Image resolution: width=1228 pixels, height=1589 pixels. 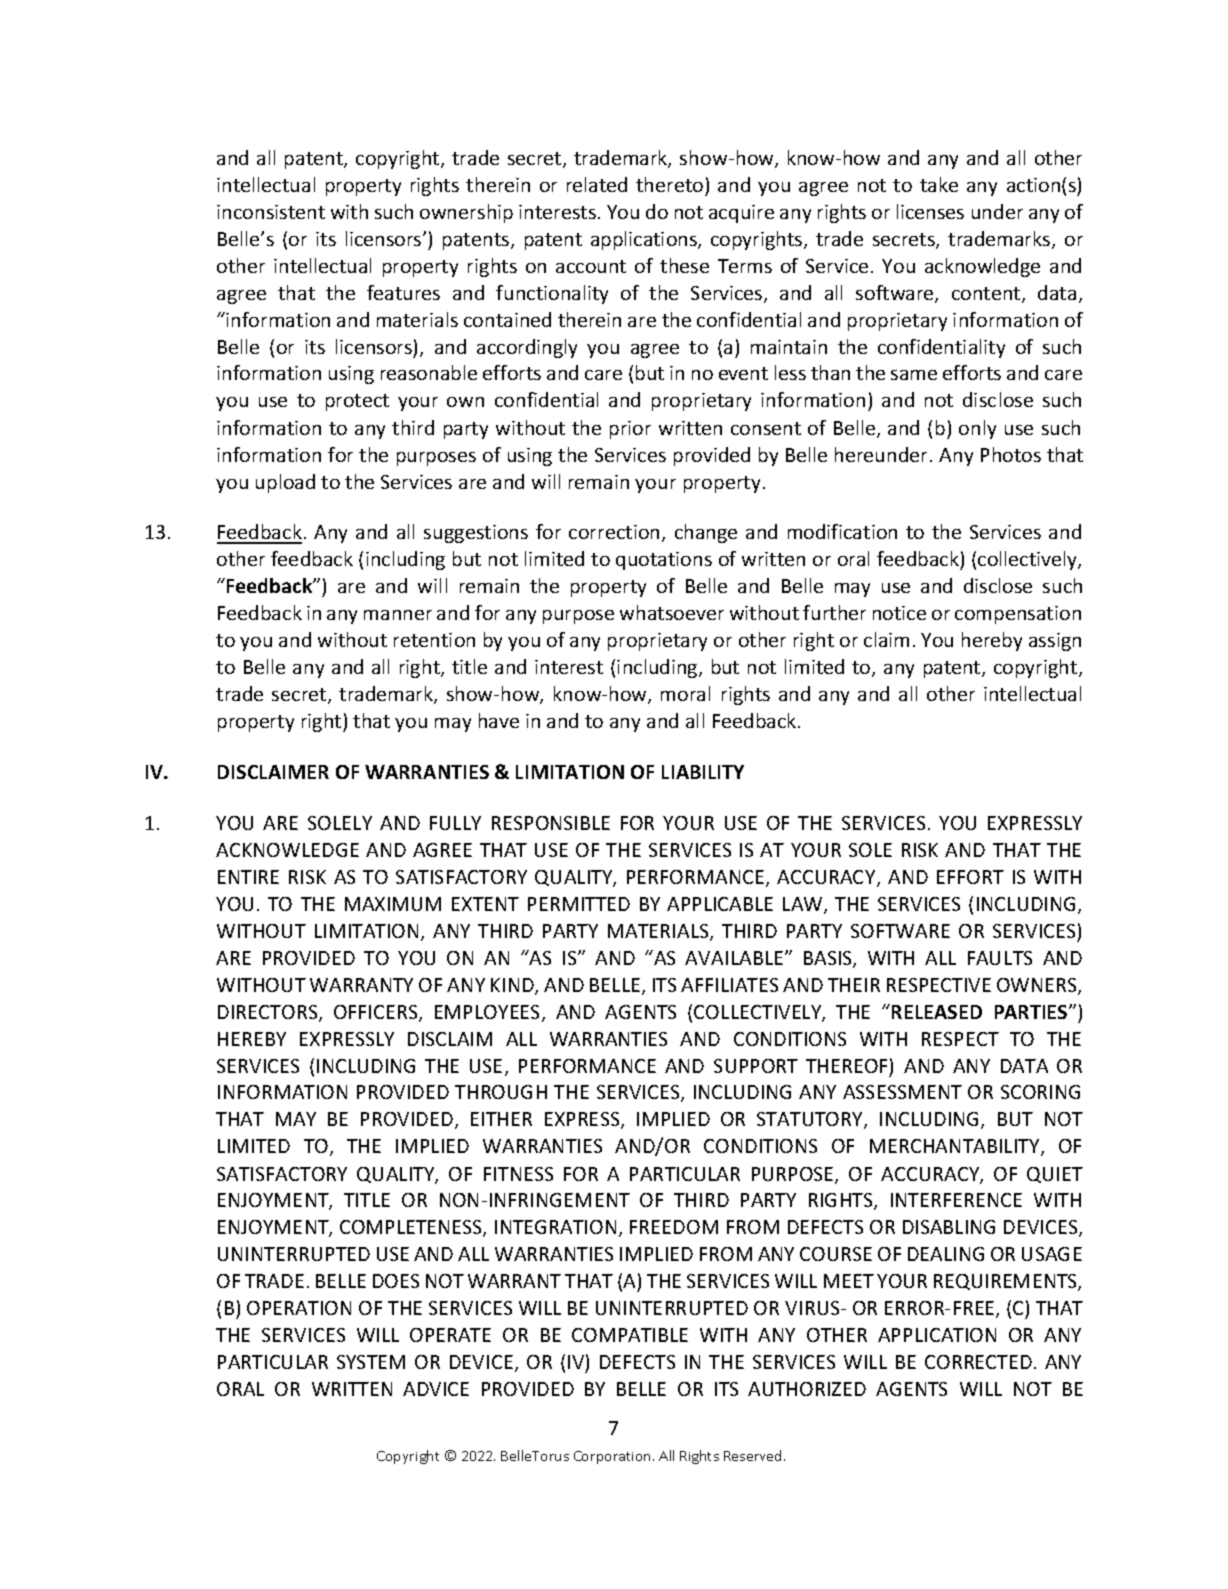 What do you see at coordinates (703, 772) in the screenshot?
I see `LIABILITY` at bounding box center [703, 772].
